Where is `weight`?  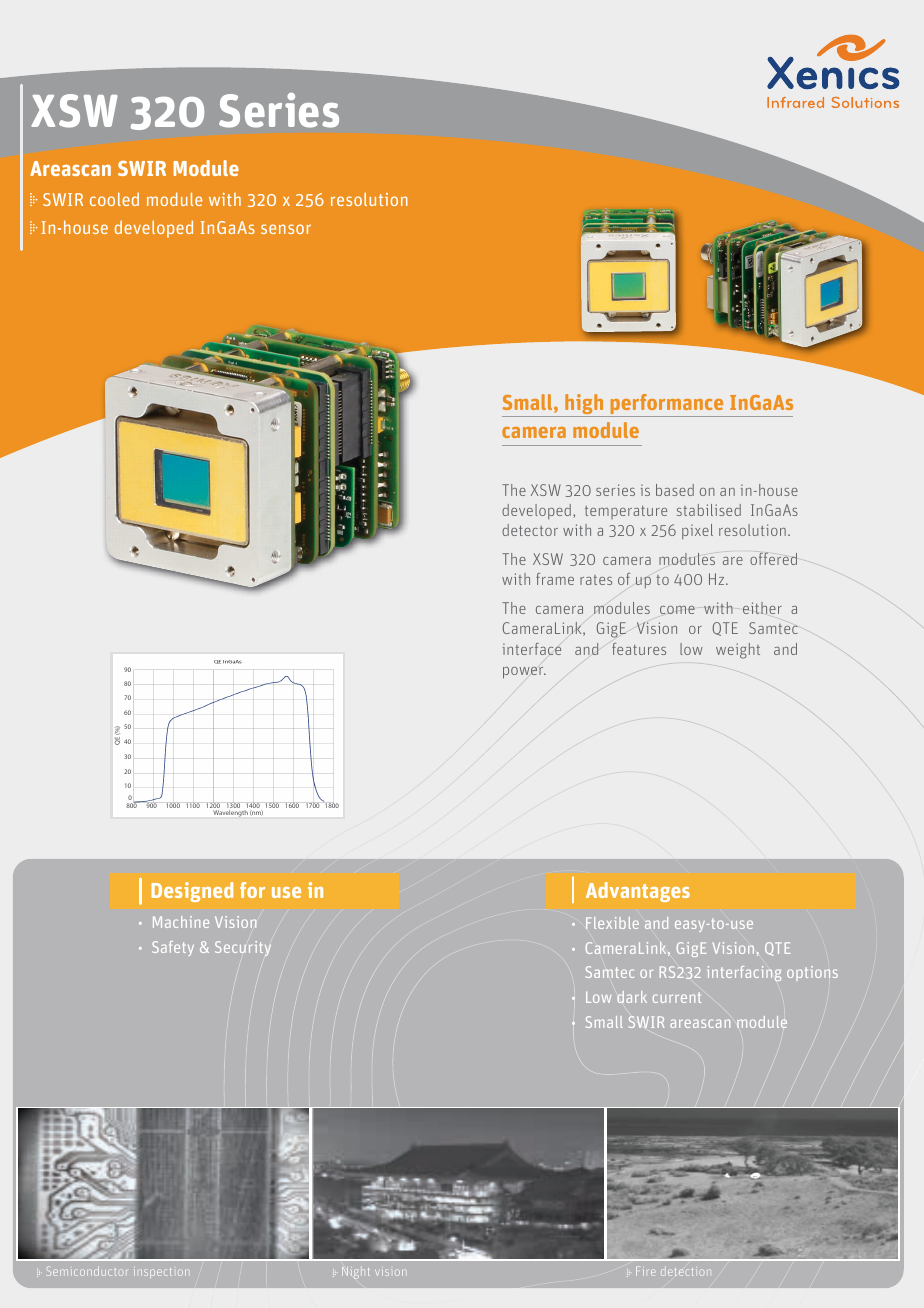 weight is located at coordinates (738, 651).
